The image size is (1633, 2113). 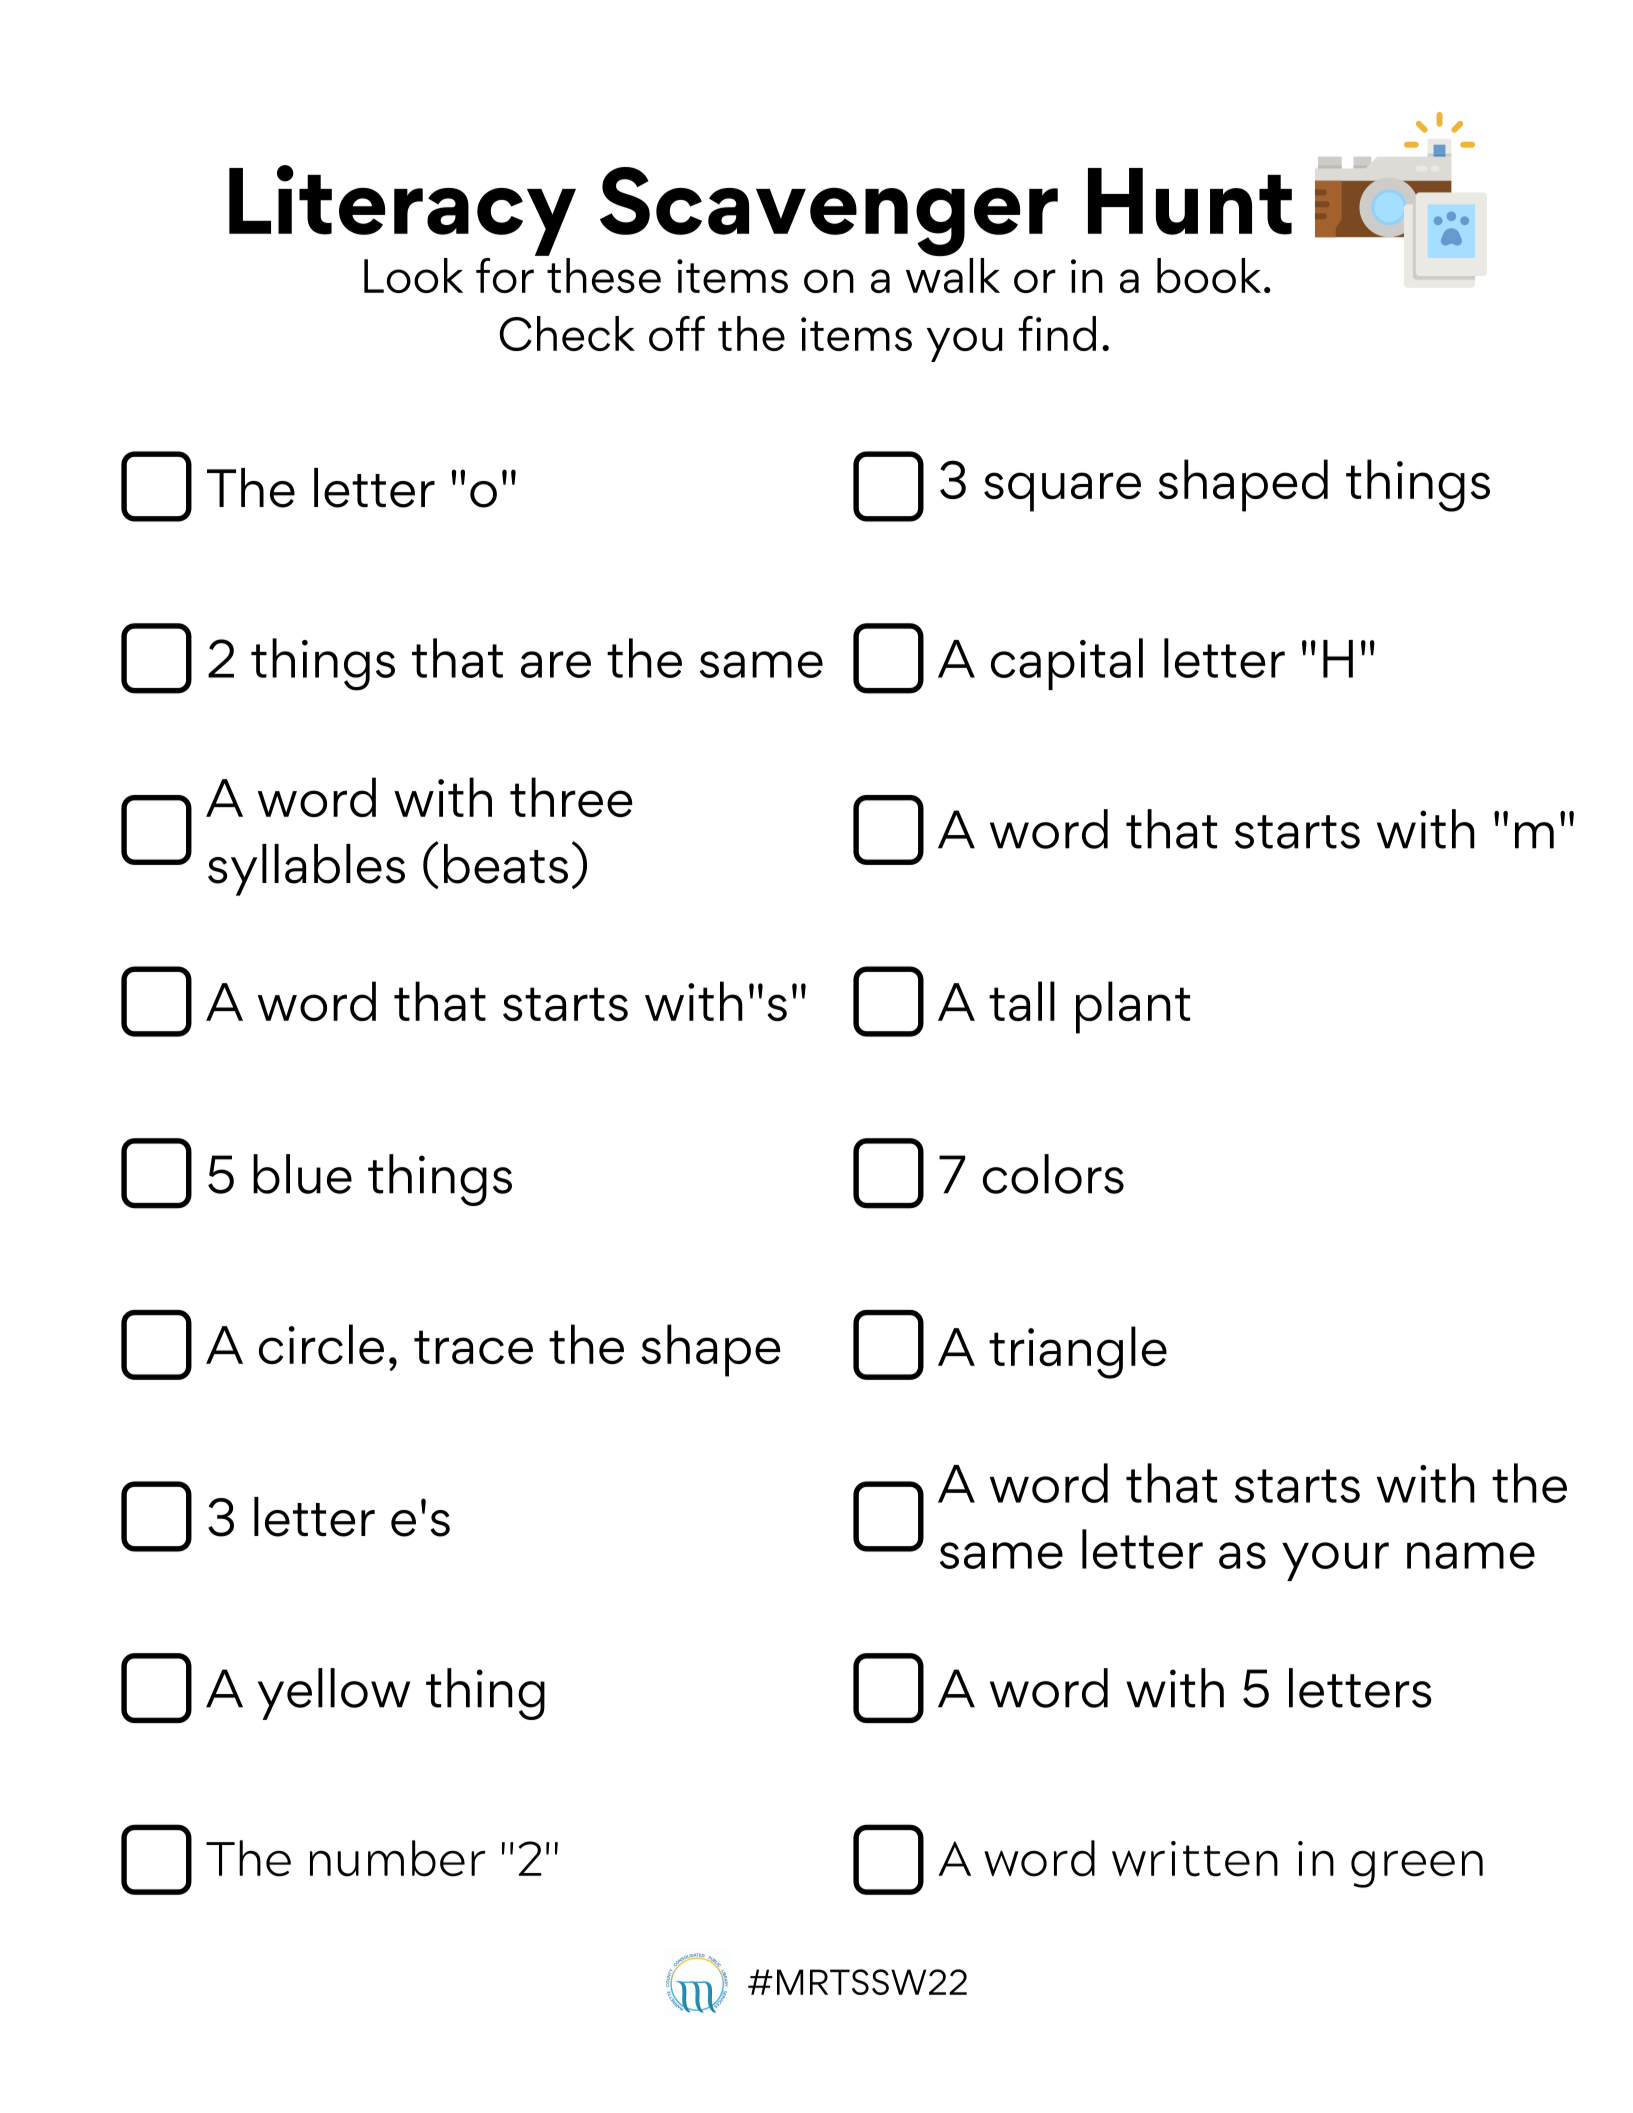 I want to click on trace, so click(x=473, y=1347).
